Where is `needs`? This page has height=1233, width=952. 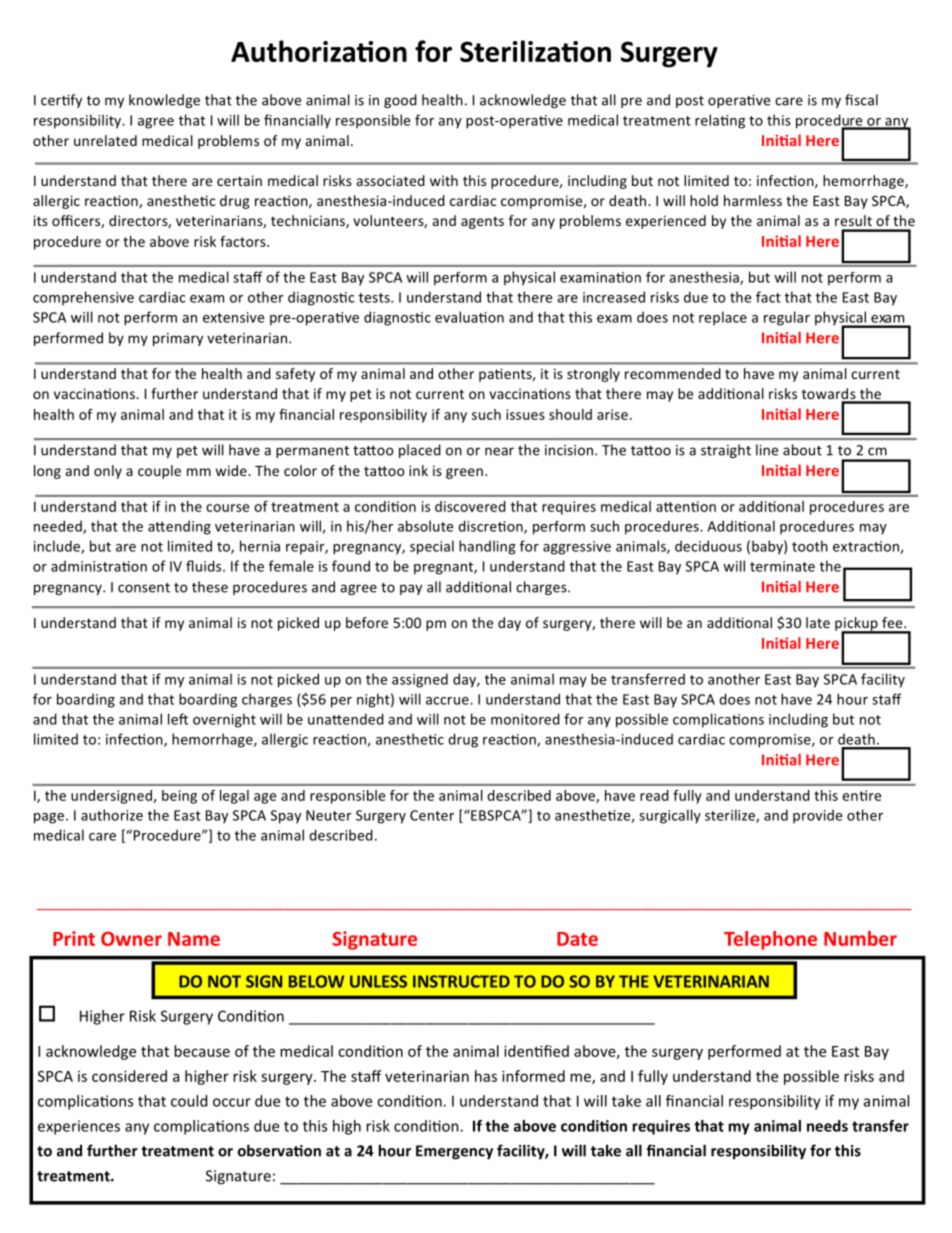
needs is located at coordinates (827, 1126).
